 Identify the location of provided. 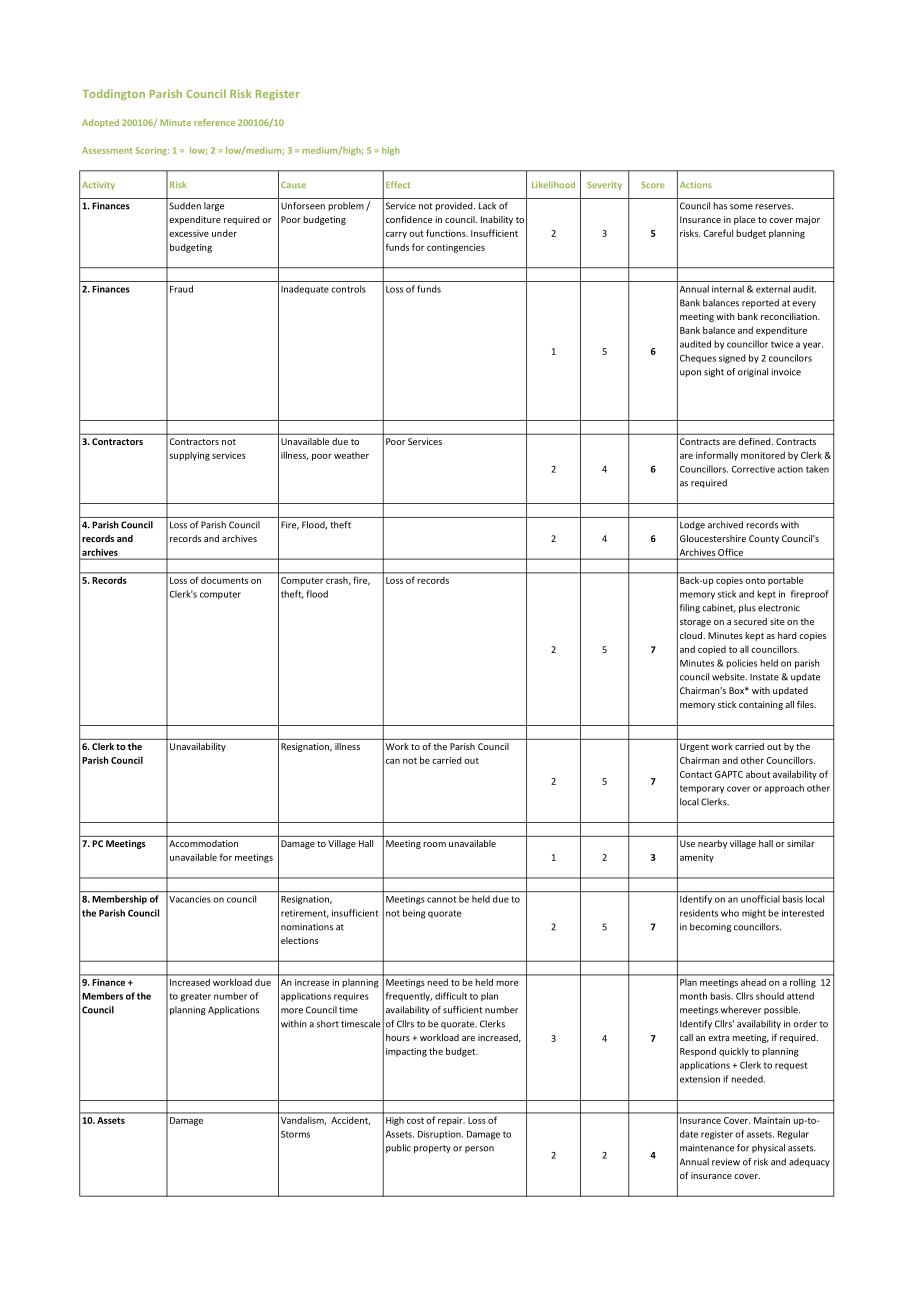
(455, 206).
